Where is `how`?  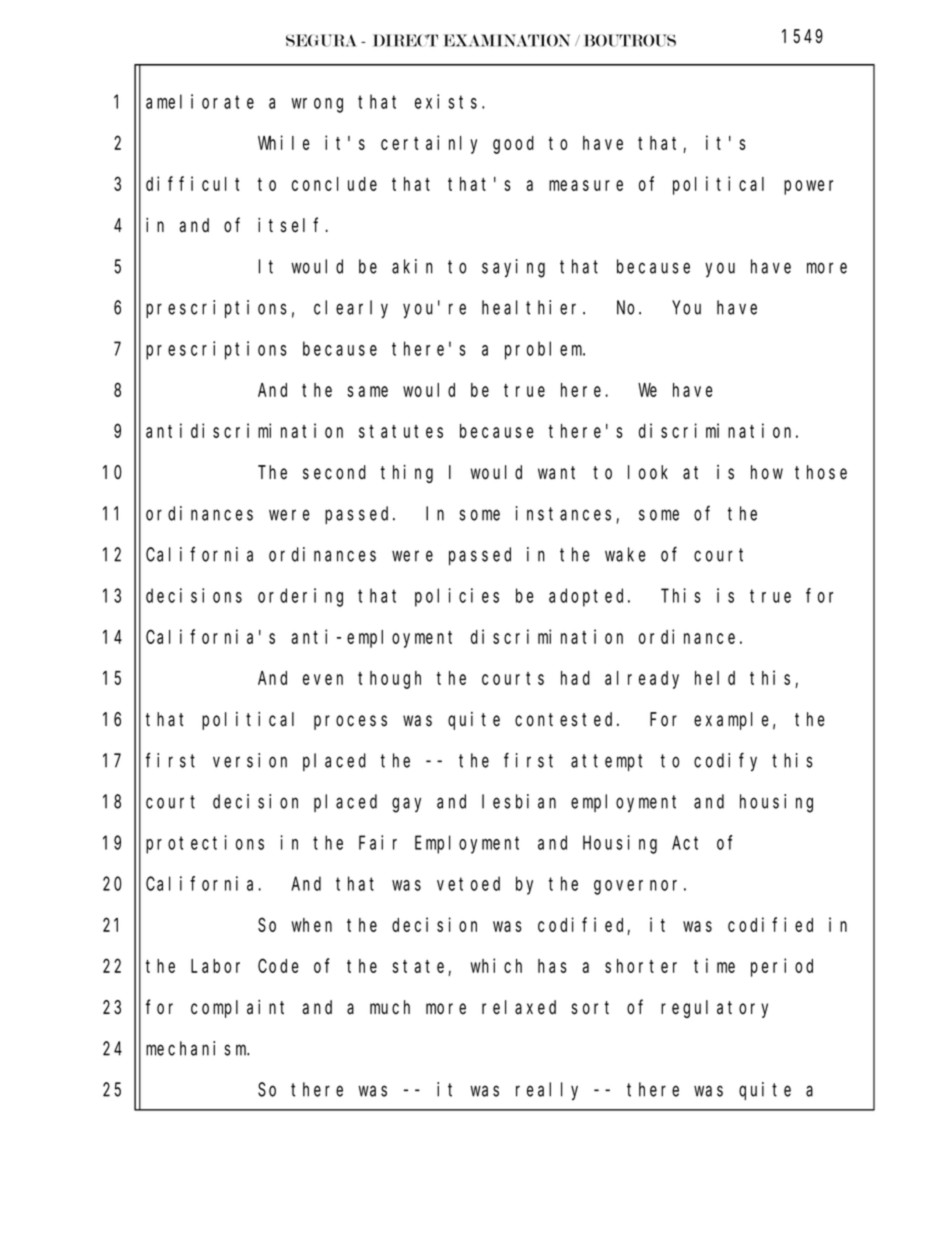 how is located at coordinates (767, 472).
